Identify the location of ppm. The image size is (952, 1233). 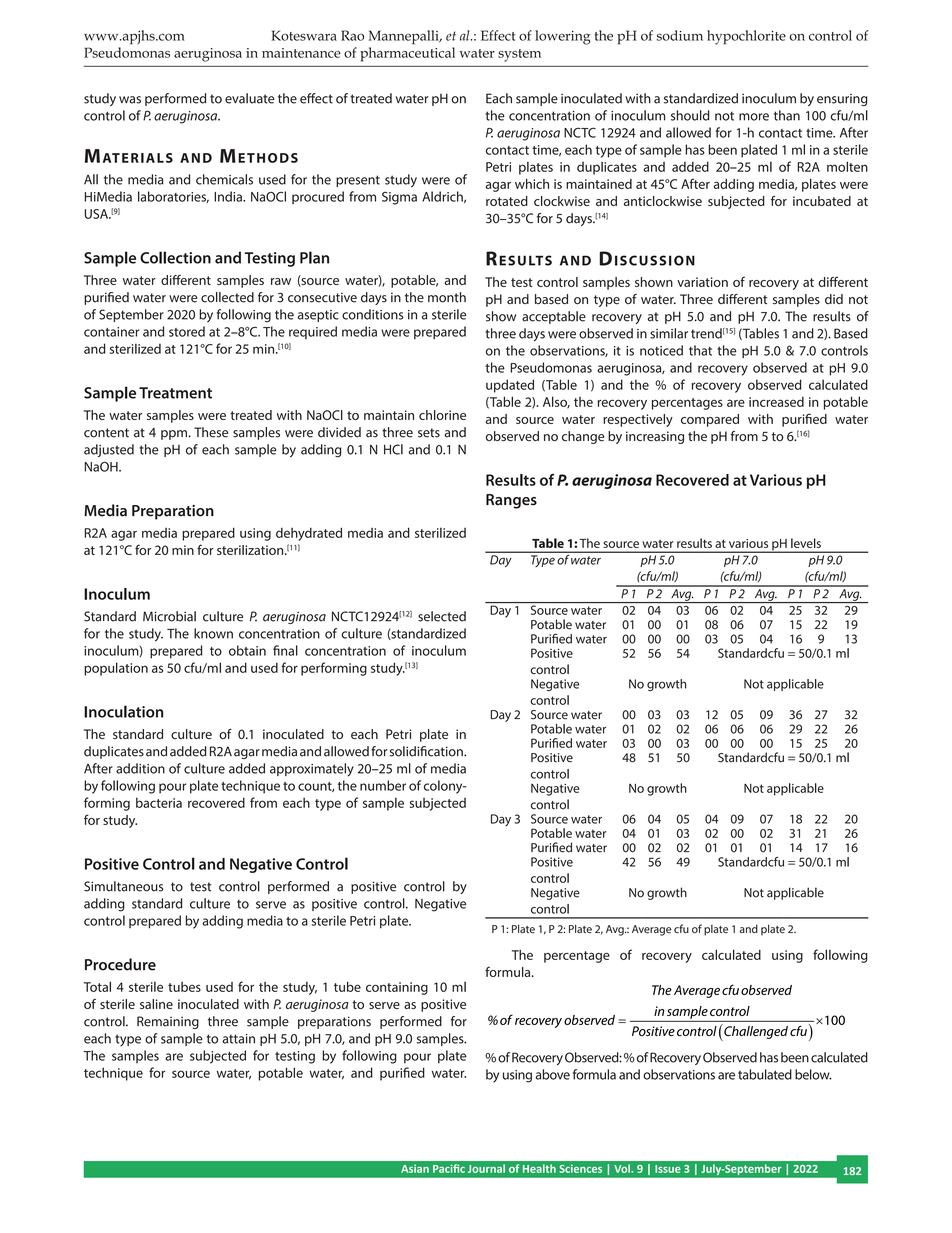
(175, 435).
